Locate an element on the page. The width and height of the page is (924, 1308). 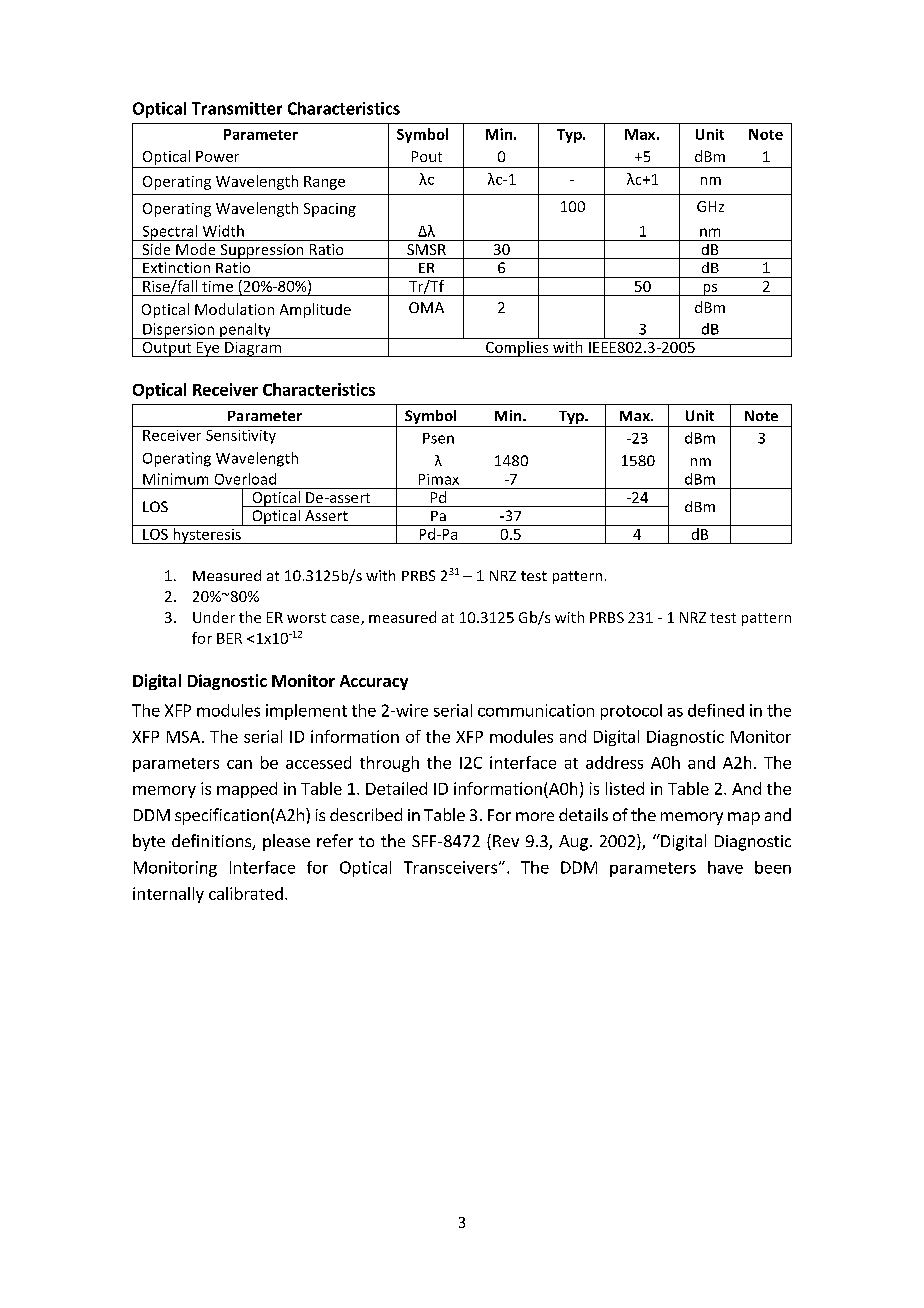
Overload is located at coordinates (245, 479).
